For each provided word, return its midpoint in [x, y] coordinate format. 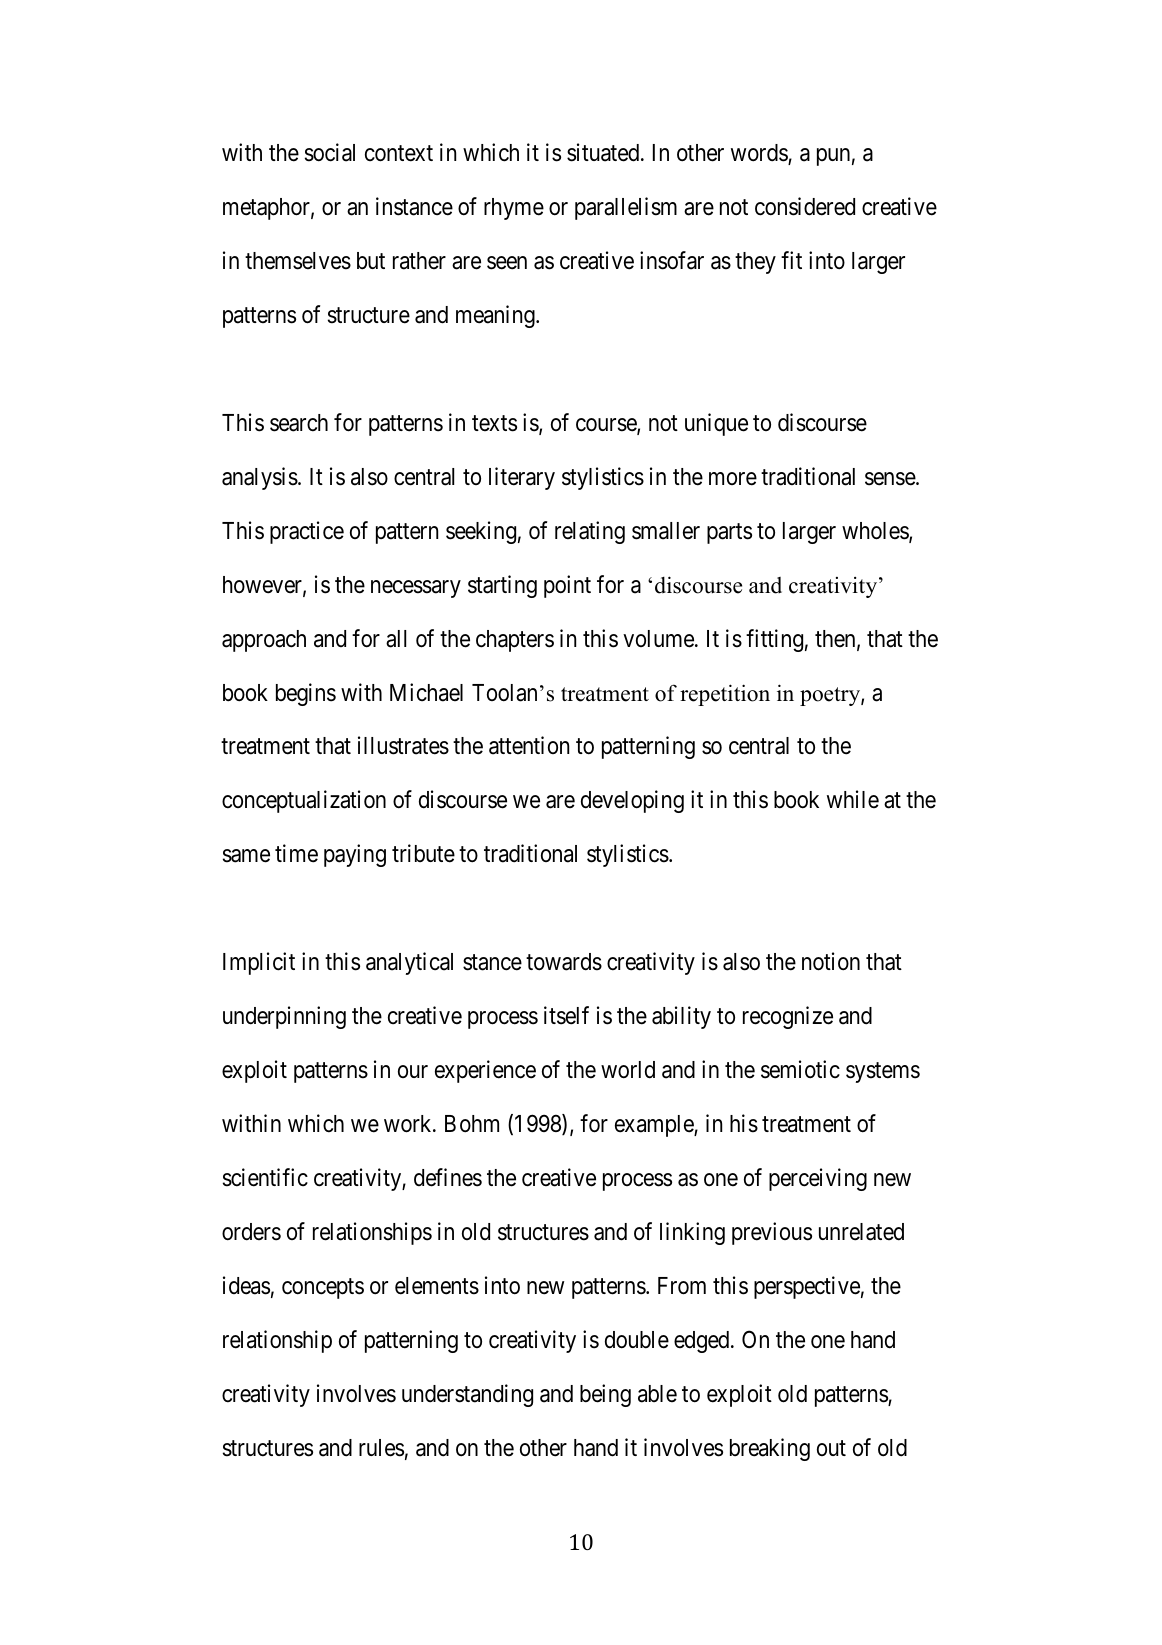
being [605, 1395]
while [853, 799]
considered [805, 206]
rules [381, 1448]
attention [529, 745]
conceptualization [304, 801]
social [330, 152]
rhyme [514, 209]
